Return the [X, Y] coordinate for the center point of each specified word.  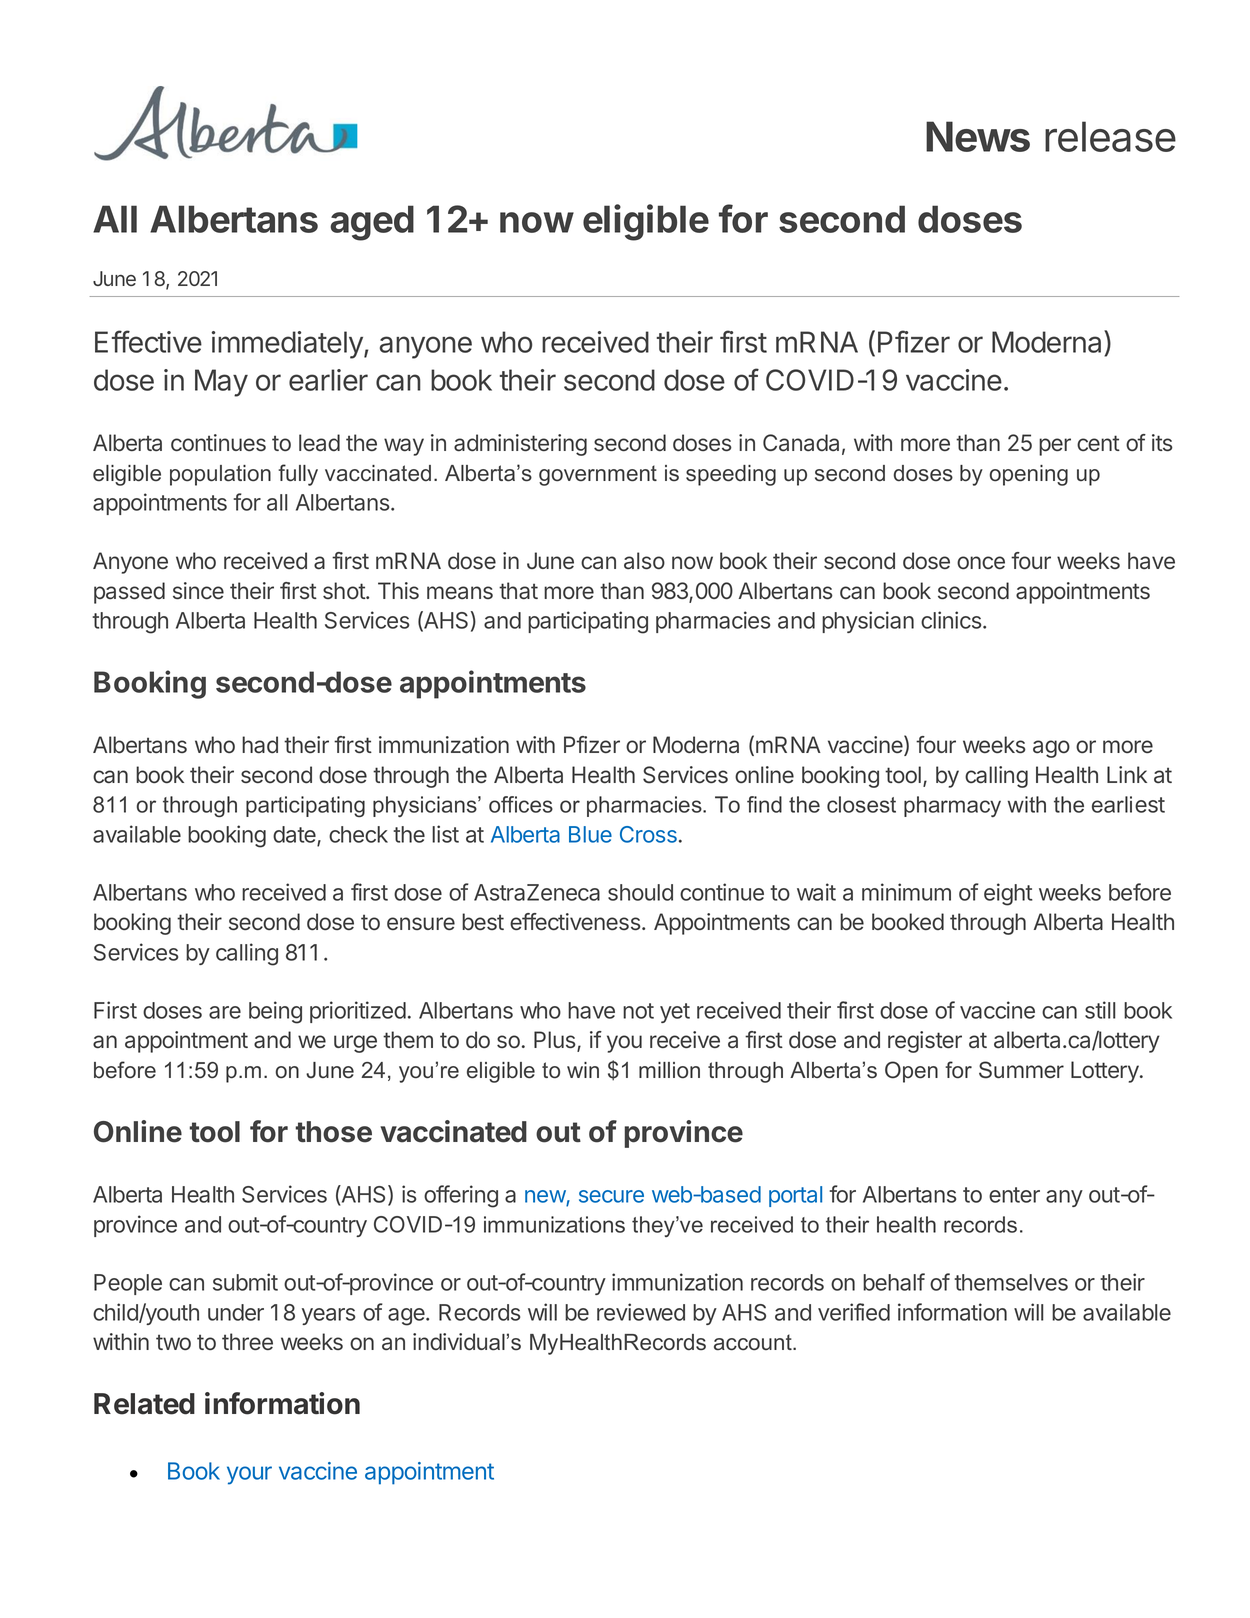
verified [854, 1312]
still [1100, 1010]
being [275, 1012]
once [981, 562]
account [754, 1342]
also [644, 561]
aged [372, 223]
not [638, 1011]
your [249, 1475]
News [978, 136]
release [1110, 136]
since [198, 591]
